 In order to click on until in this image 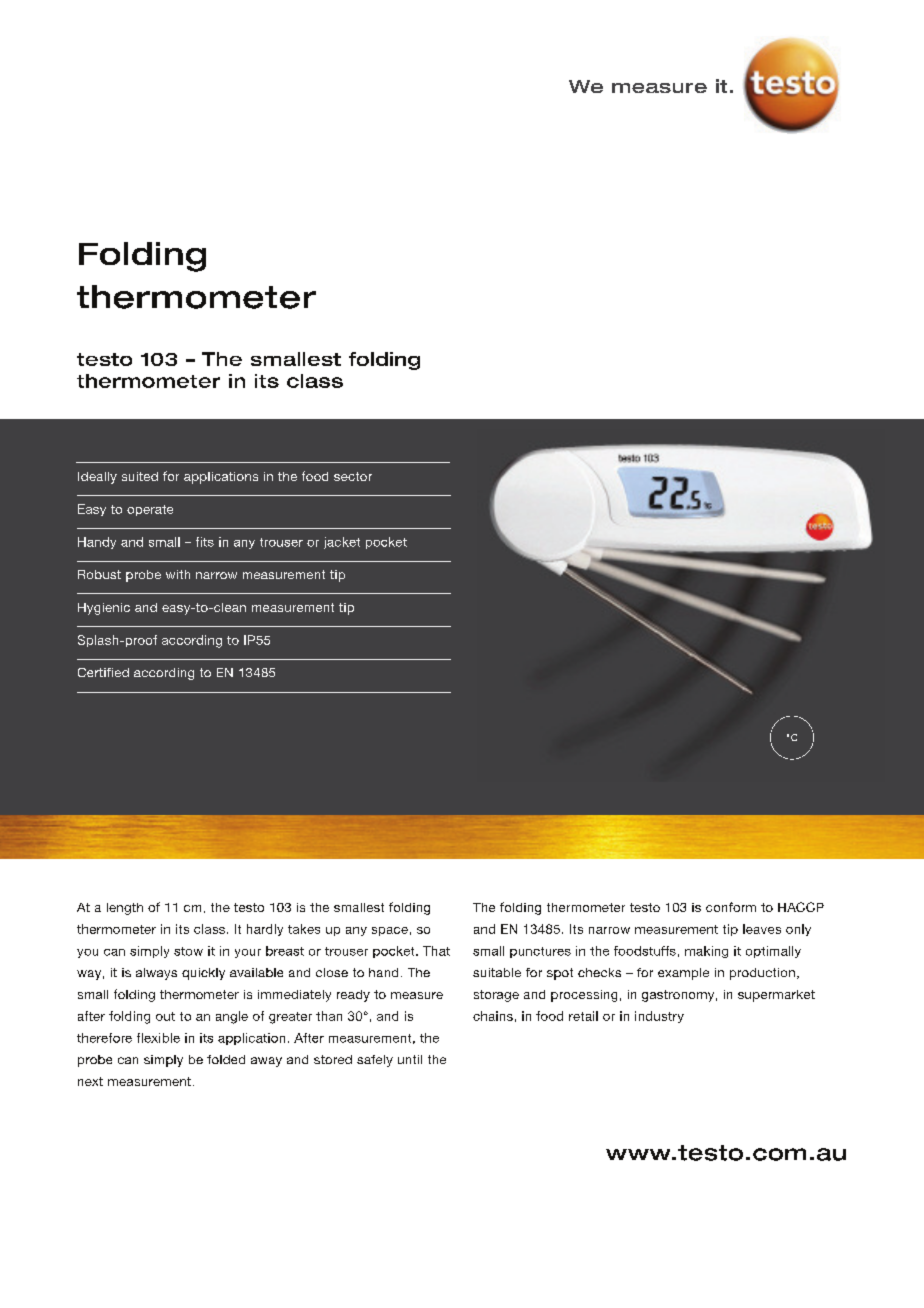, I will do `click(410, 1059)`.
